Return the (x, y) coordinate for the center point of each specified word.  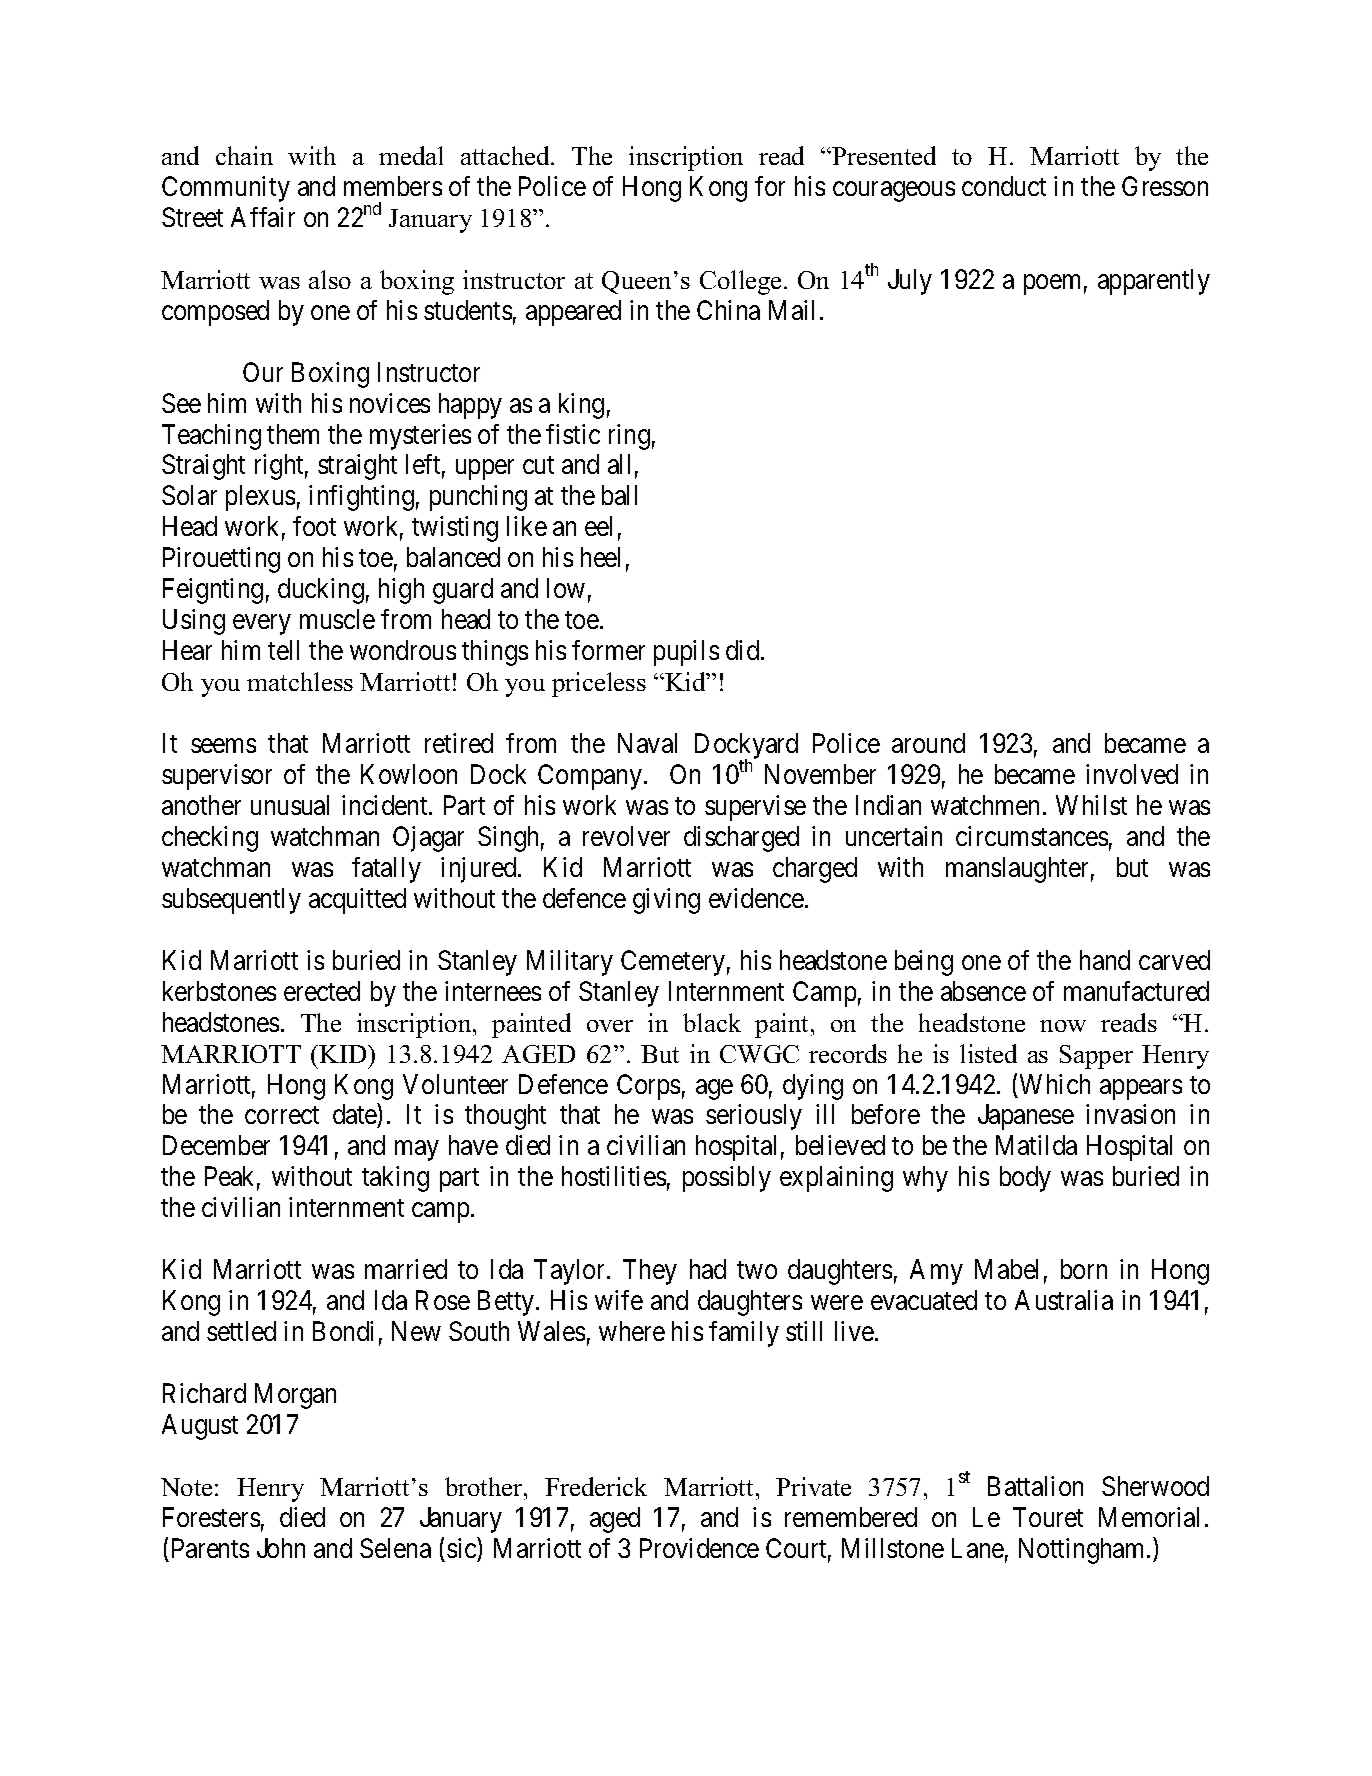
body (1025, 1179)
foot (314, 526)
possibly (727, 1179)
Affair (263, 217)
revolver (626, 836)
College (740, 282)
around (928, 743)
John (281, 1548)
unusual (290, 805)
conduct (1004, 186)
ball (619, 495)
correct (282, 1115)
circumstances (1032, 836)
